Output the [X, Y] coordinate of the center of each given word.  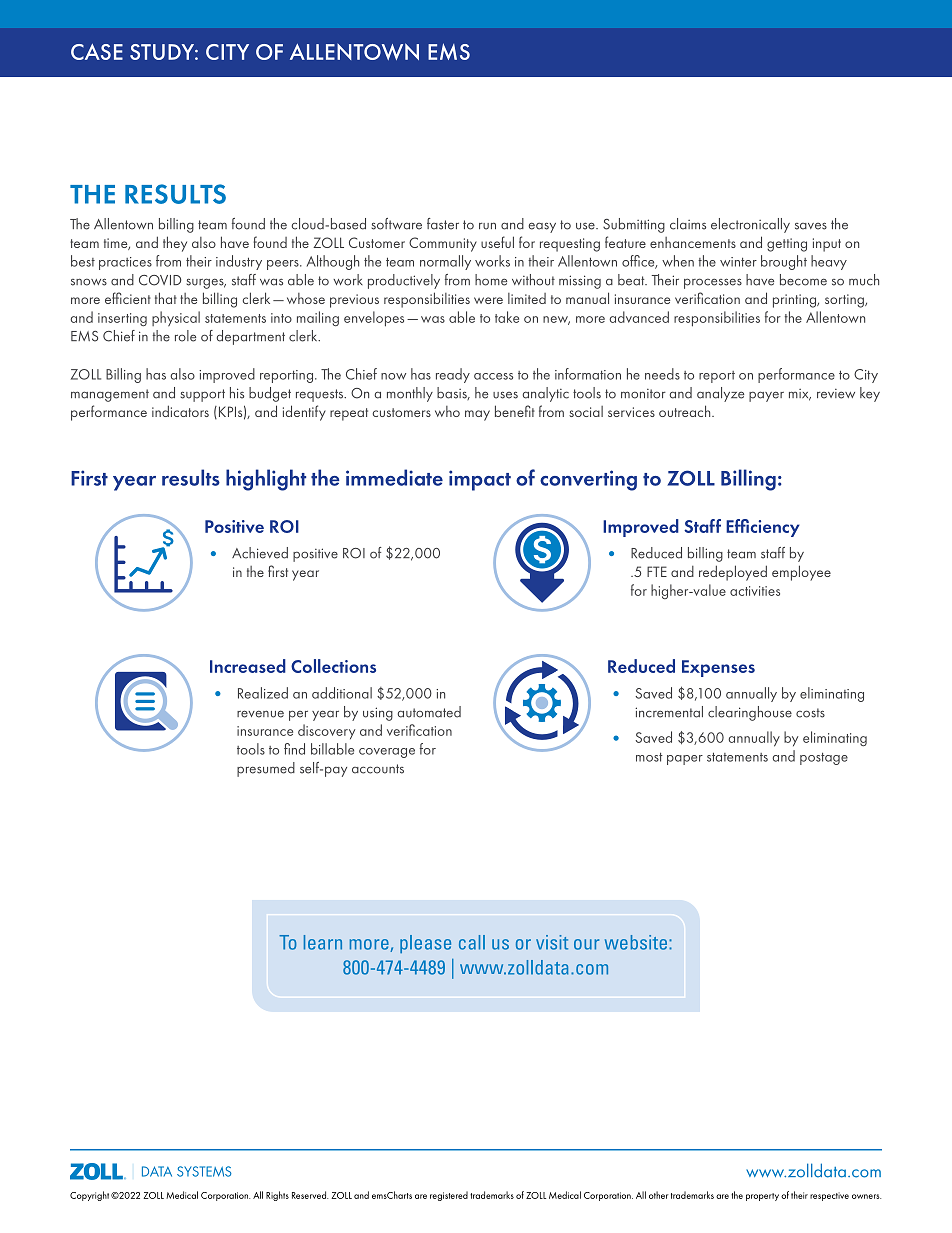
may [477, 415]
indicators [180, 411]
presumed [266, 769]
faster [443, 224]
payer [766, 396]
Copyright [89, 1196]
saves [811, 226]
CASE [97, 52]
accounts [378, 769]
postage [824, 759]
